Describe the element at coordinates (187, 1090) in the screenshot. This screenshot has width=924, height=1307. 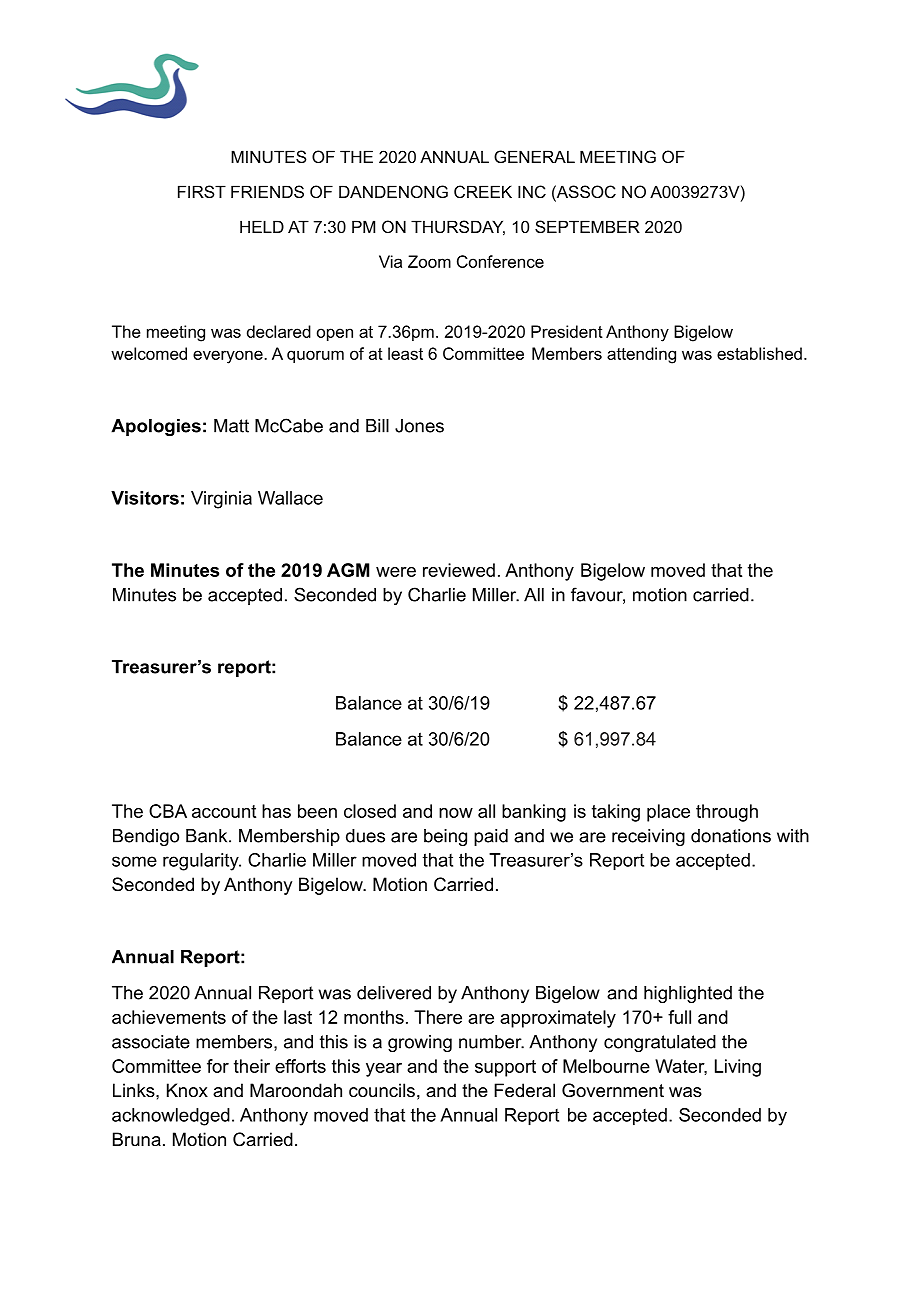
I see `Knox` at that location.
